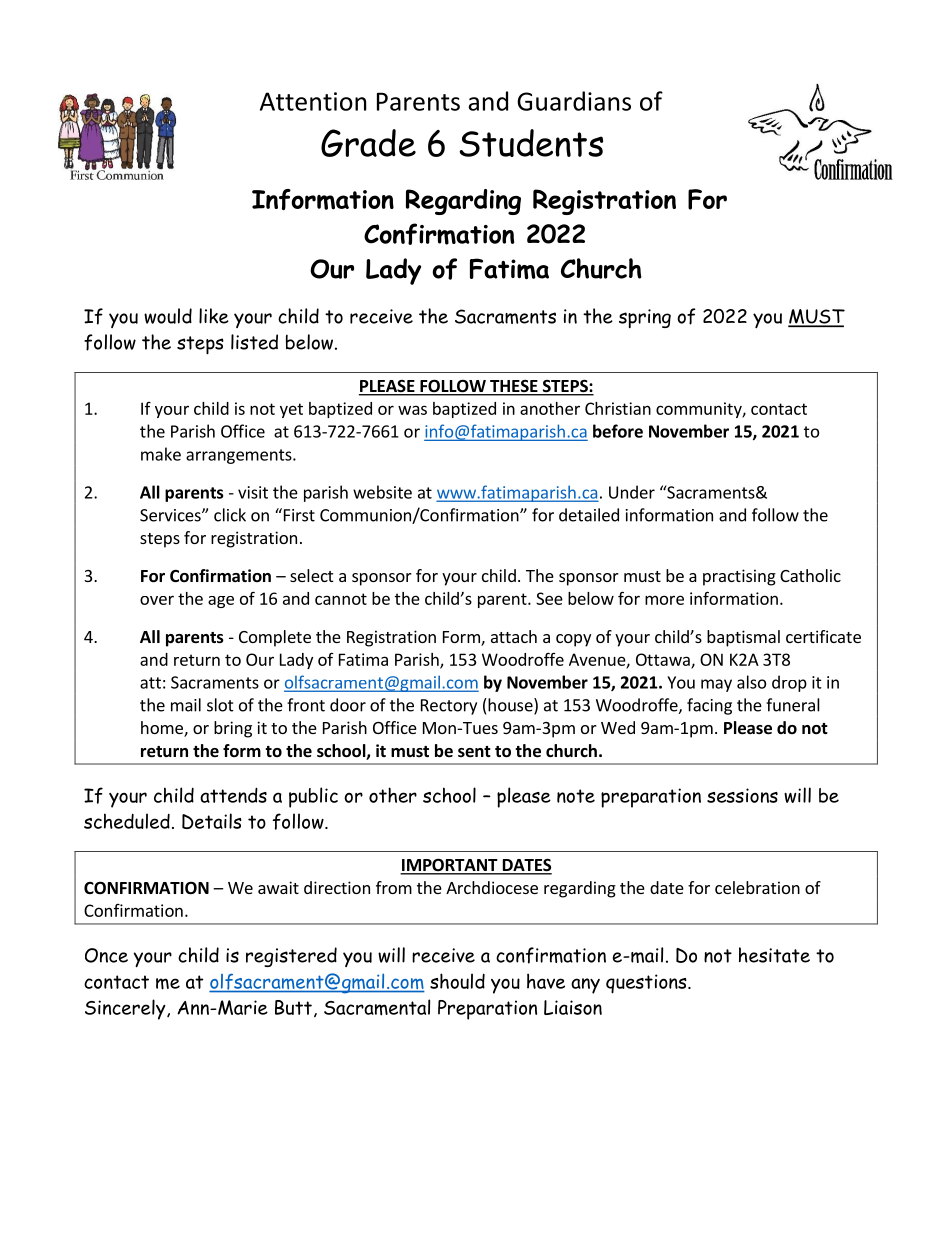 The width and height of the image is (952, 1233). Describe the element at coordinates (161, 454) in the image. I see `make` at that location.
